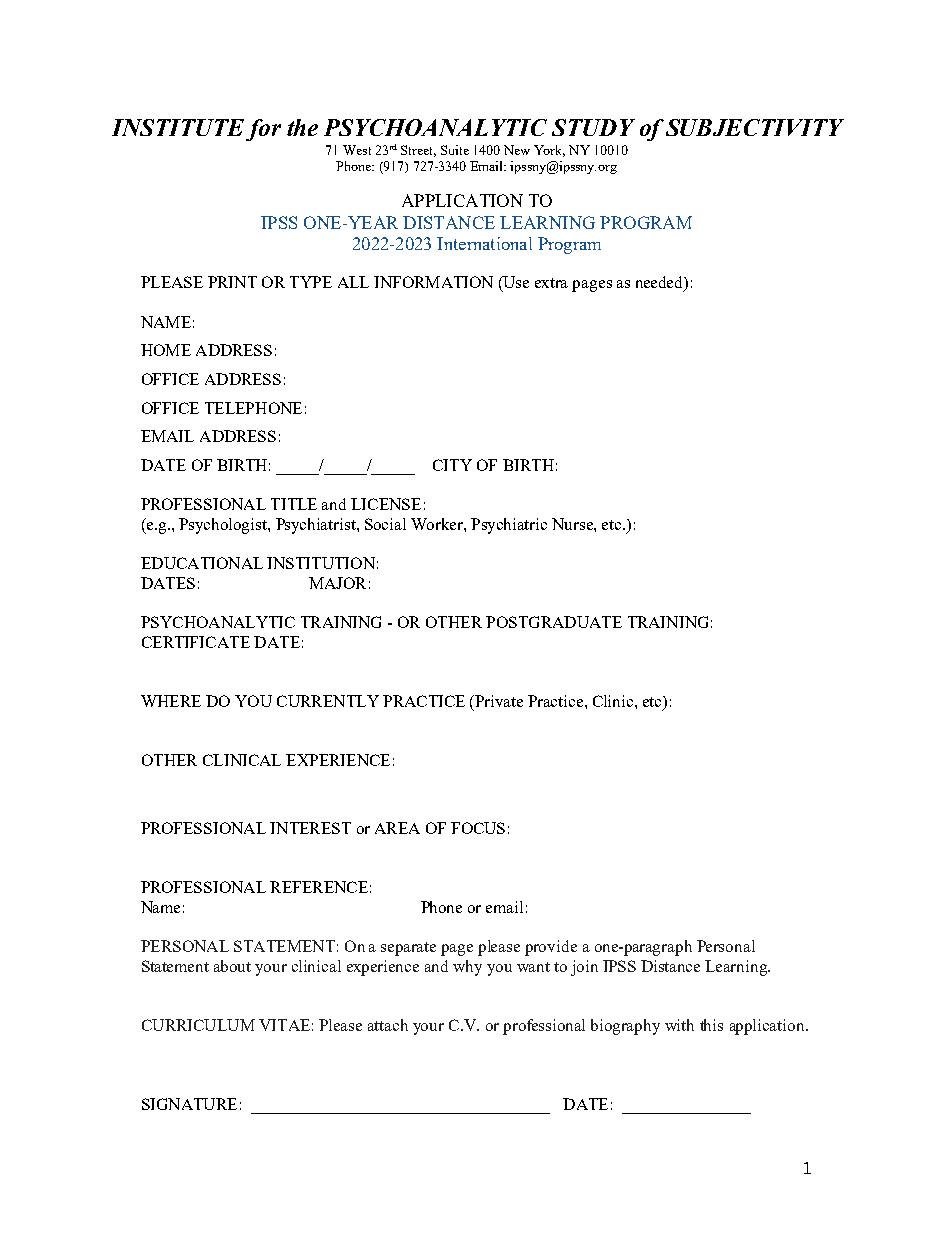 This screenshot has width=952, height=1233. What do you see at coordinates (573, 524) in the screenshot?
I see `Nurse` at bounding box center [573, 524].
